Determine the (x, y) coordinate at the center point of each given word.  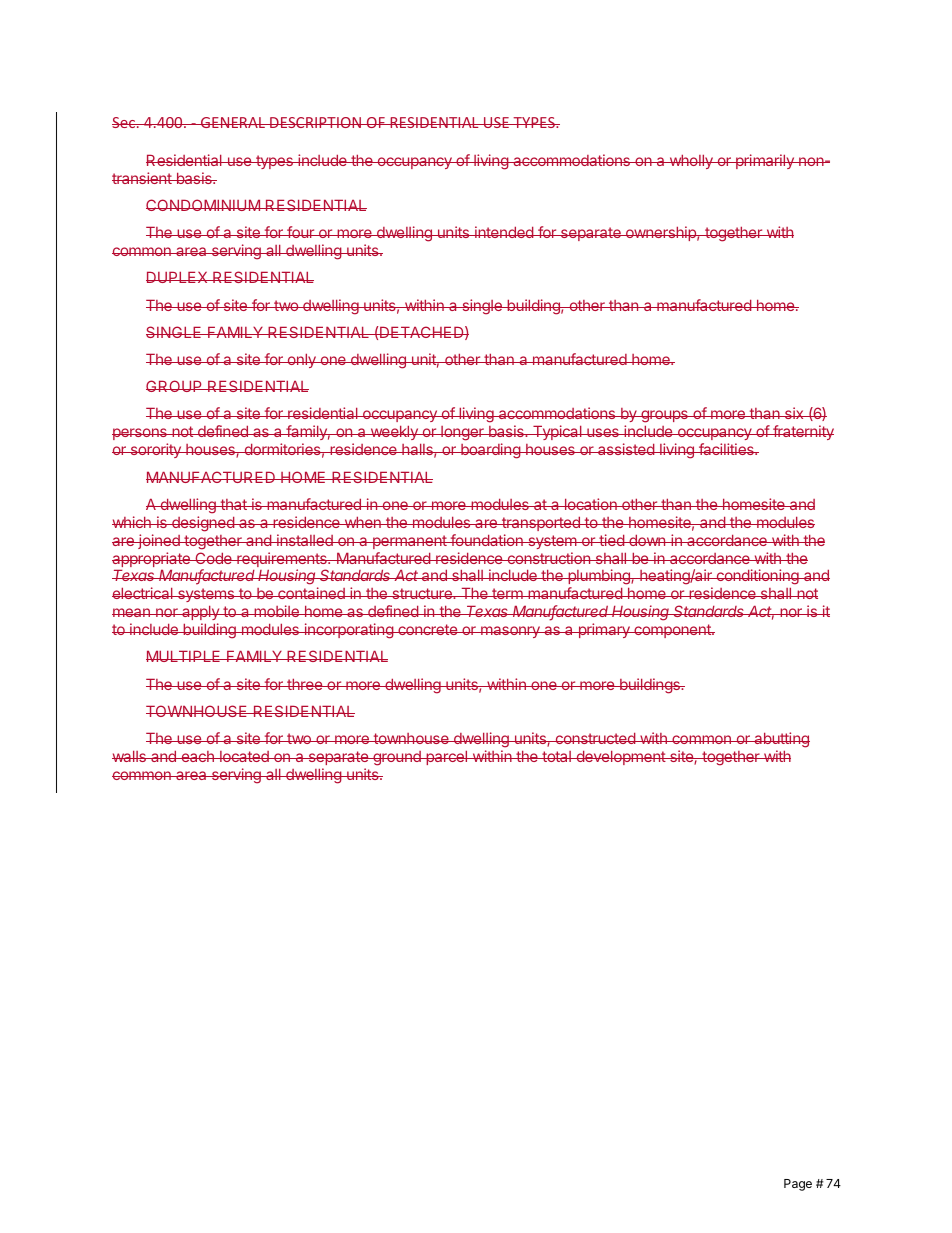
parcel (447, 757)
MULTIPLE (184, 656)
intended (504, 232)
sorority (155, 450)
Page (798, 1185)
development (620, 757)
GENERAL (233, 122)
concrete (428, 629)
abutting (781, 740)
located (244, 756)
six (794, 413)
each (197, 756)
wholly (691, 161)
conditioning (757, 578)
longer (462, 433)
